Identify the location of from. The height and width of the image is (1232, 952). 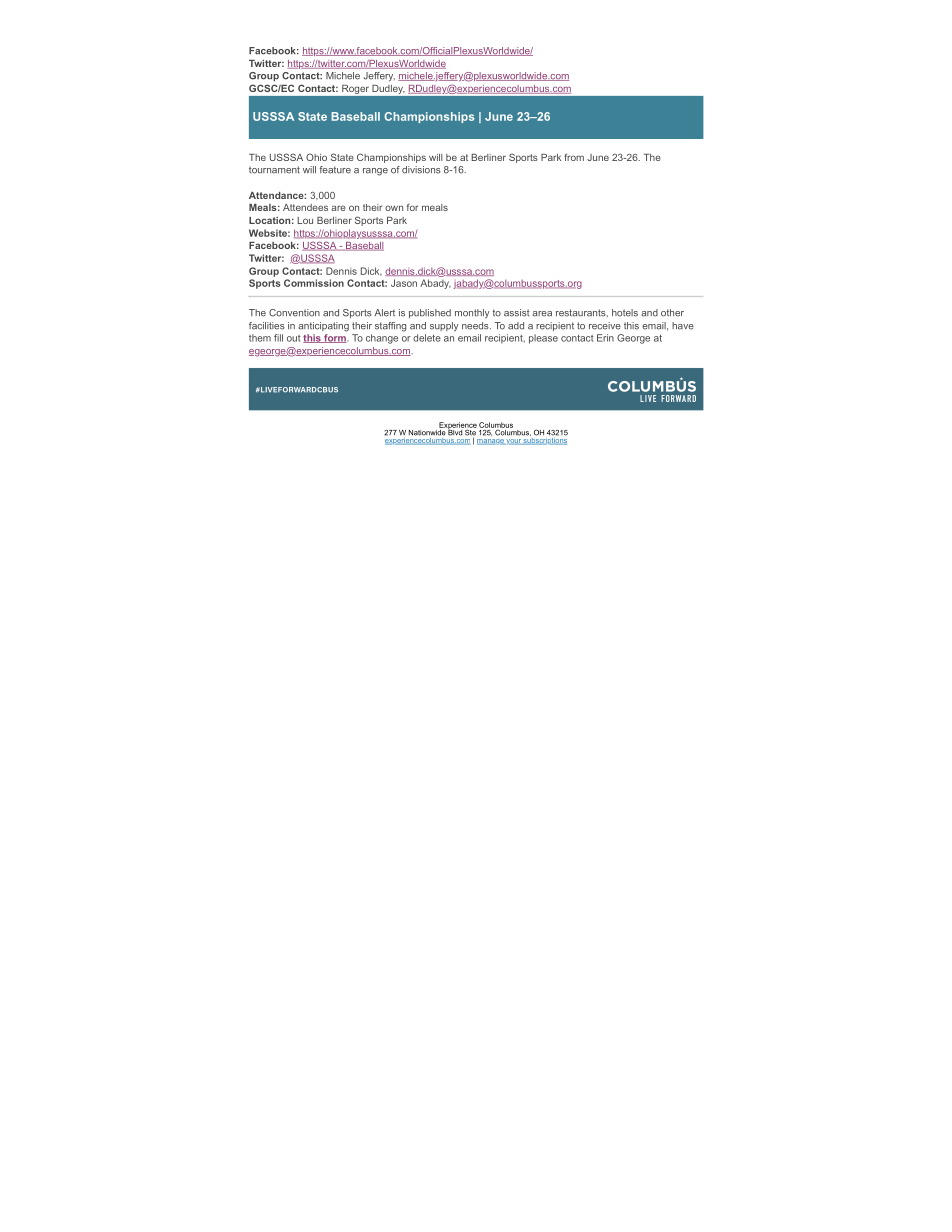
(574, 157).
